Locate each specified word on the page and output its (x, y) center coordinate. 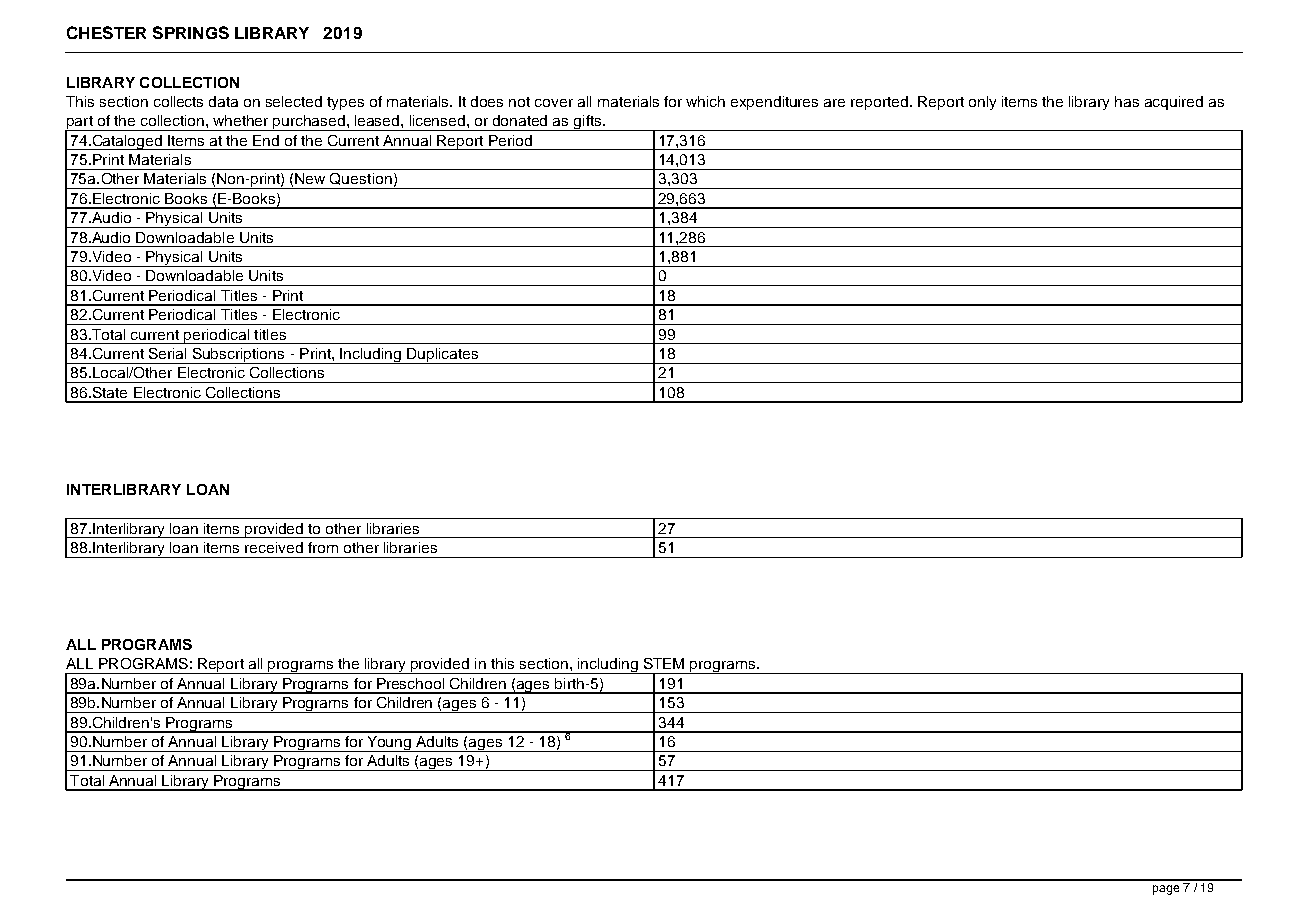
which (705, 101)
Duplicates (443, 356)
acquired (1174, 103)
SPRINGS (191, 32)
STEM (664, 663)
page (1166, 890)
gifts (588, 123)
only (982, 103)
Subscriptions (239, 356)
